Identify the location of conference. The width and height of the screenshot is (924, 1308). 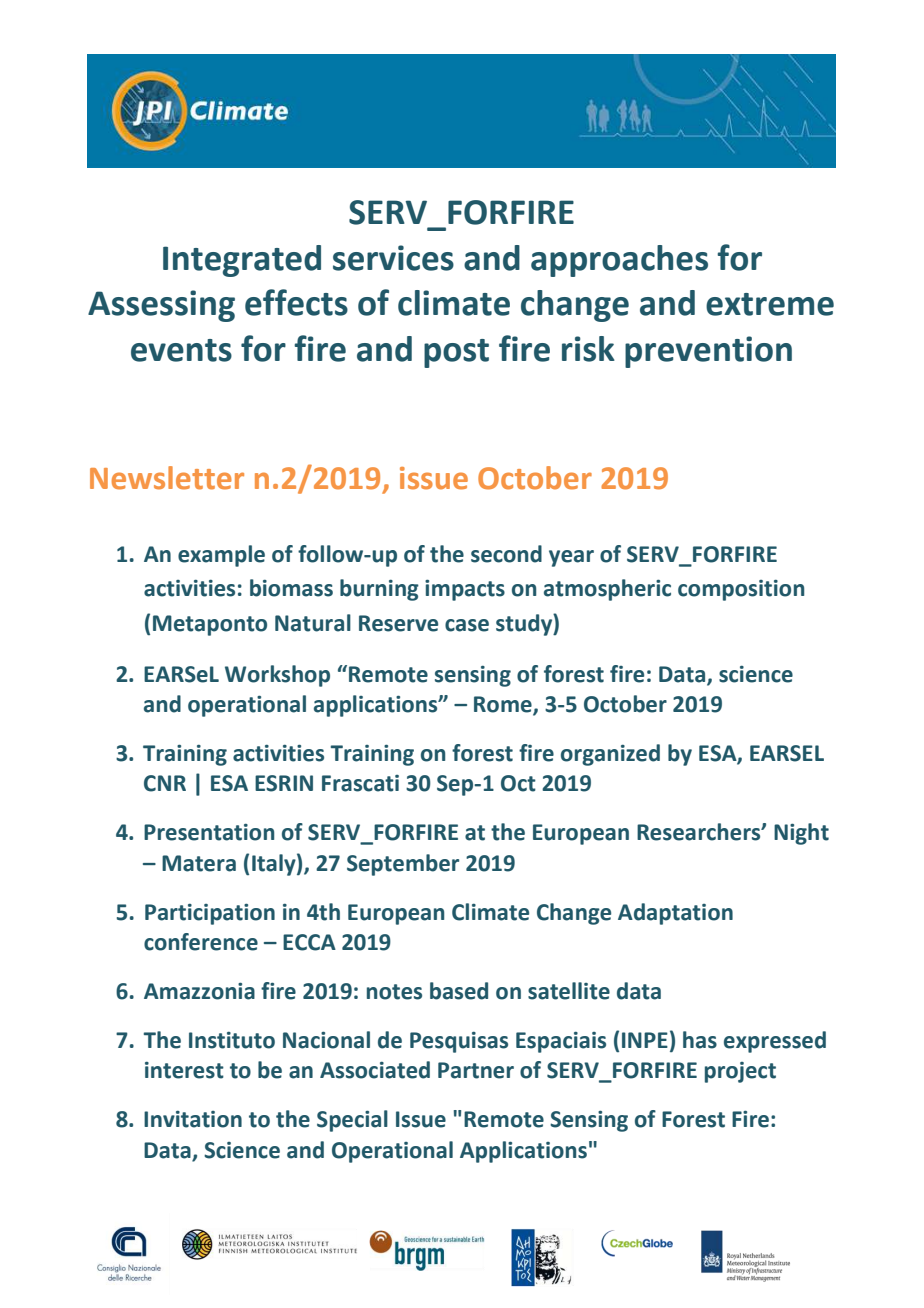
(201, 942).
